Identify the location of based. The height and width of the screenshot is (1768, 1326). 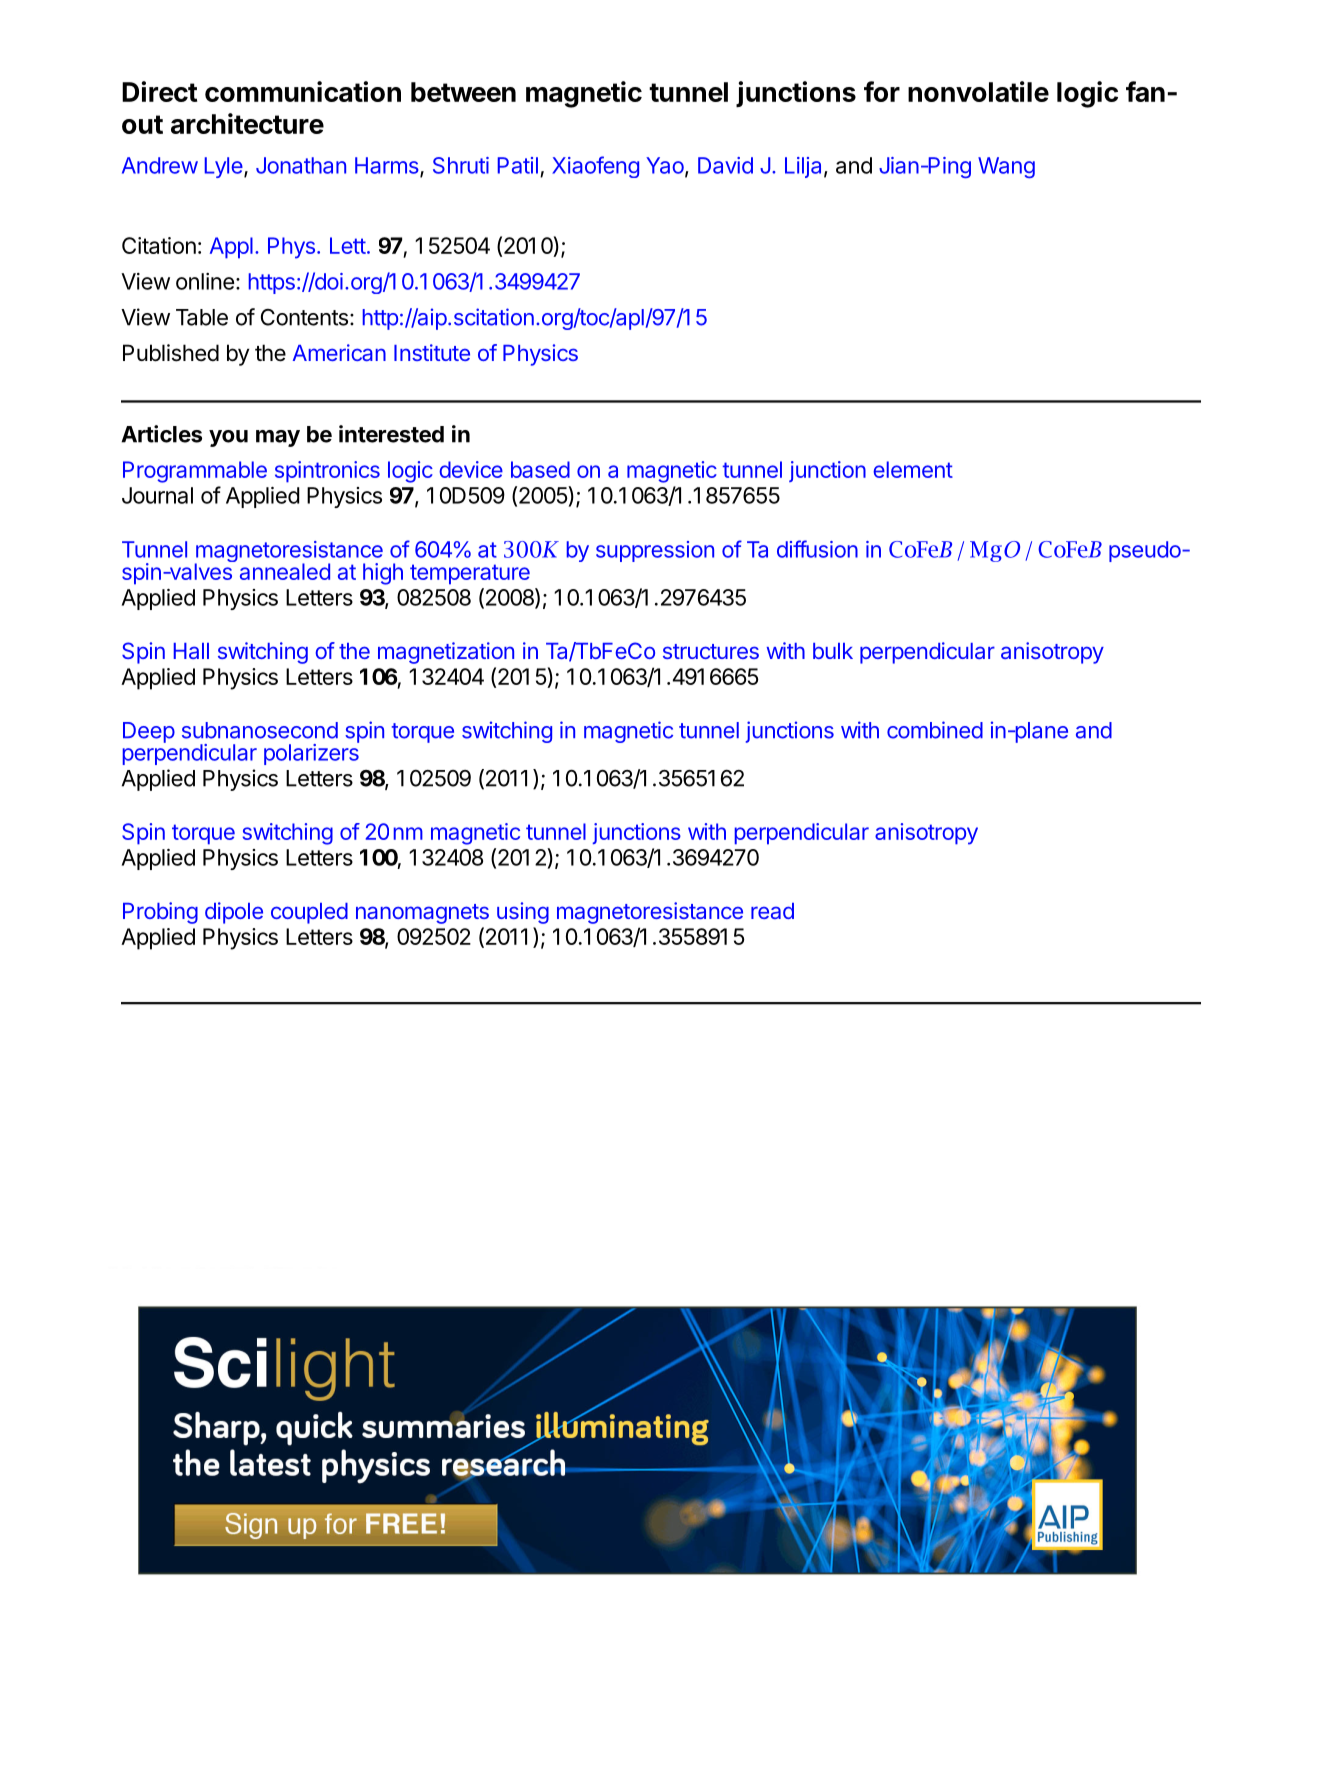
(540, 469).
